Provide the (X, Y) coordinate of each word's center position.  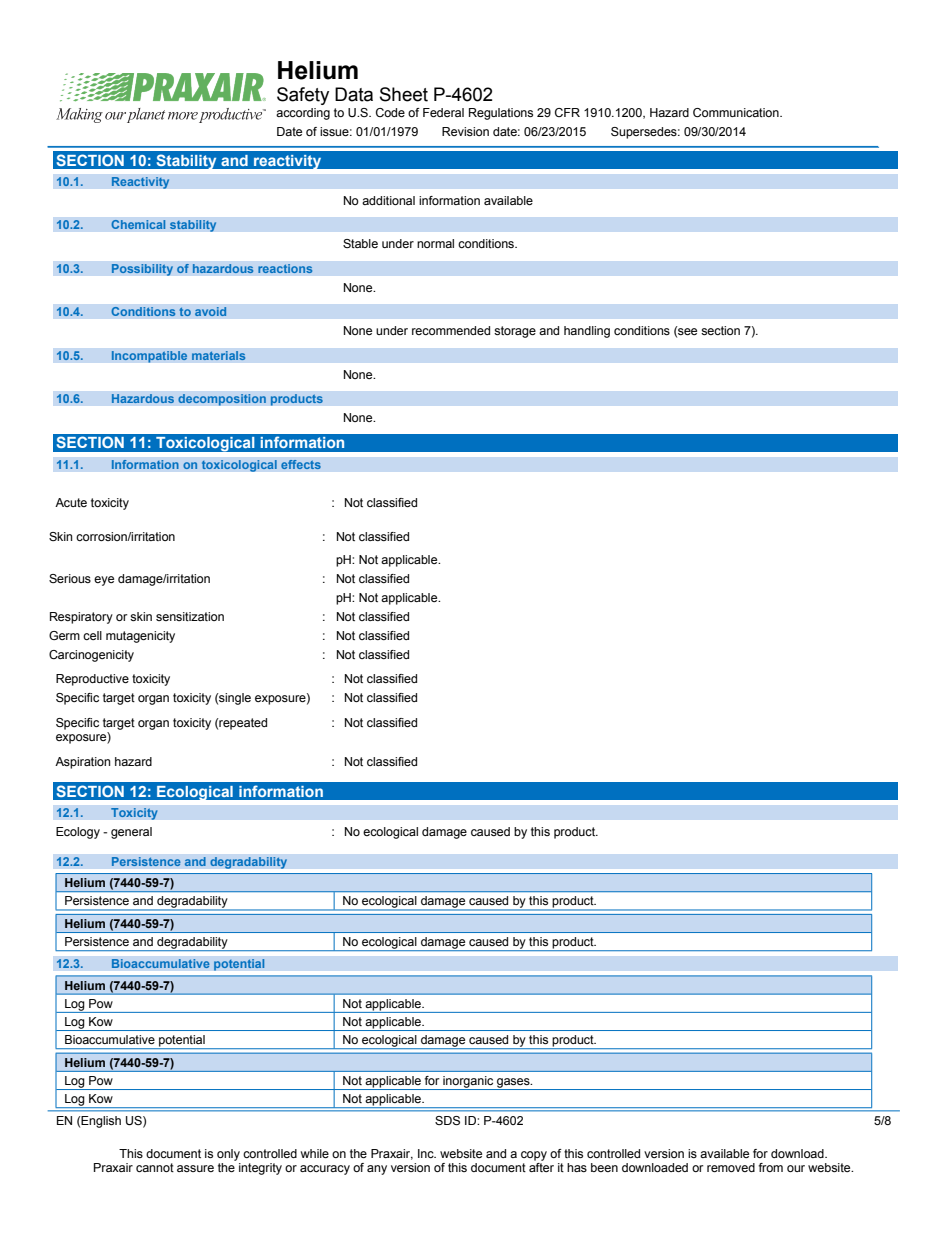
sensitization (190, 616)
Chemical (138, 224)
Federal (443, 112)
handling (587, 332)
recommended (451, 330)
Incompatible (149, 357)
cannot (155, 1167)
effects (301, 465)
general (131, 833)
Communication (737, 112)
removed (731, 1167)
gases (513, 1084)
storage (515, 332)
